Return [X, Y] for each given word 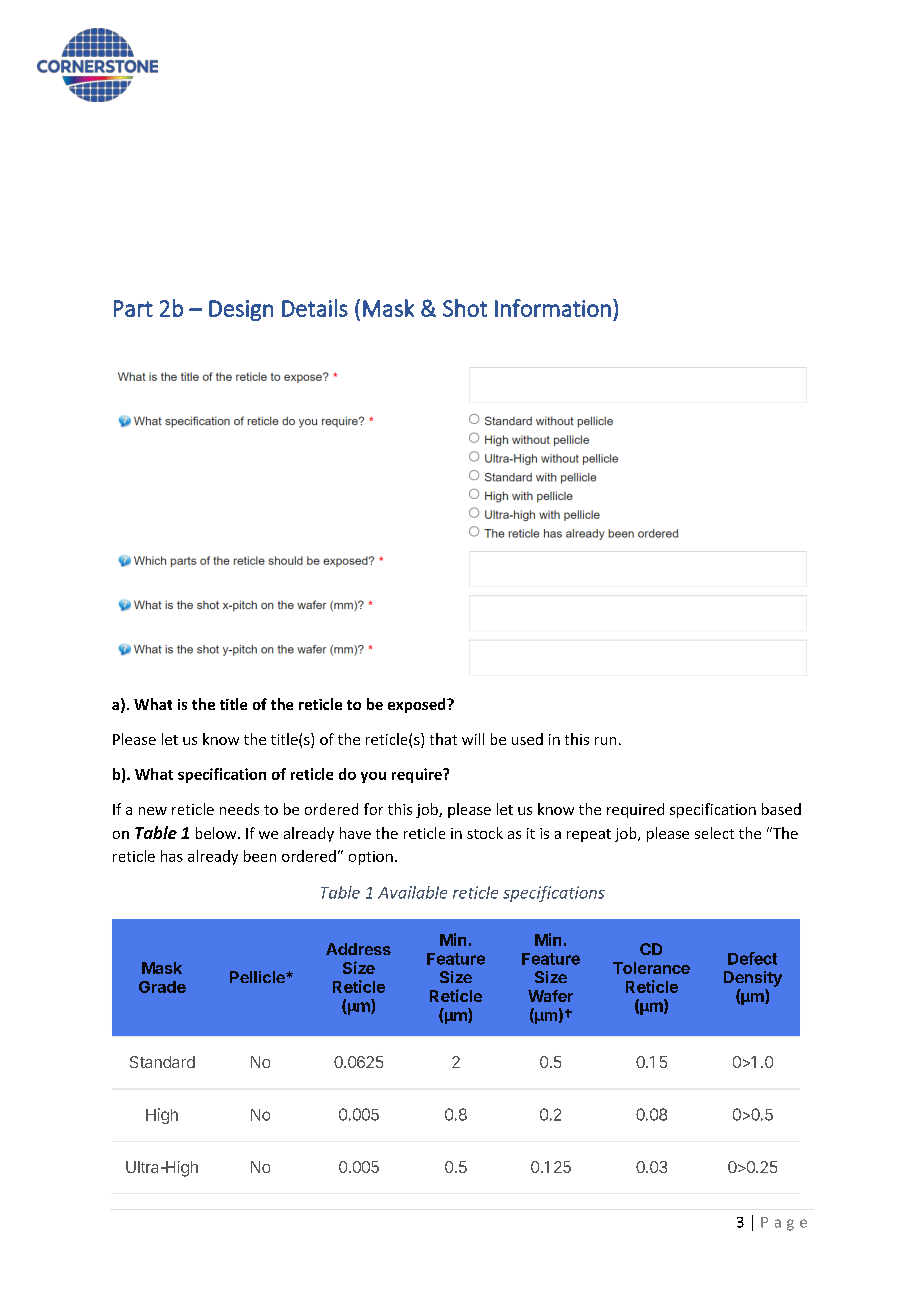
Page [784, 1224]
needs [239, 809]
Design [241, 310]
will [473, 739]
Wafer [550, 996]
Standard [162, 1062]
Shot [465, 308]
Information [553, 308]
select [714, 833]
